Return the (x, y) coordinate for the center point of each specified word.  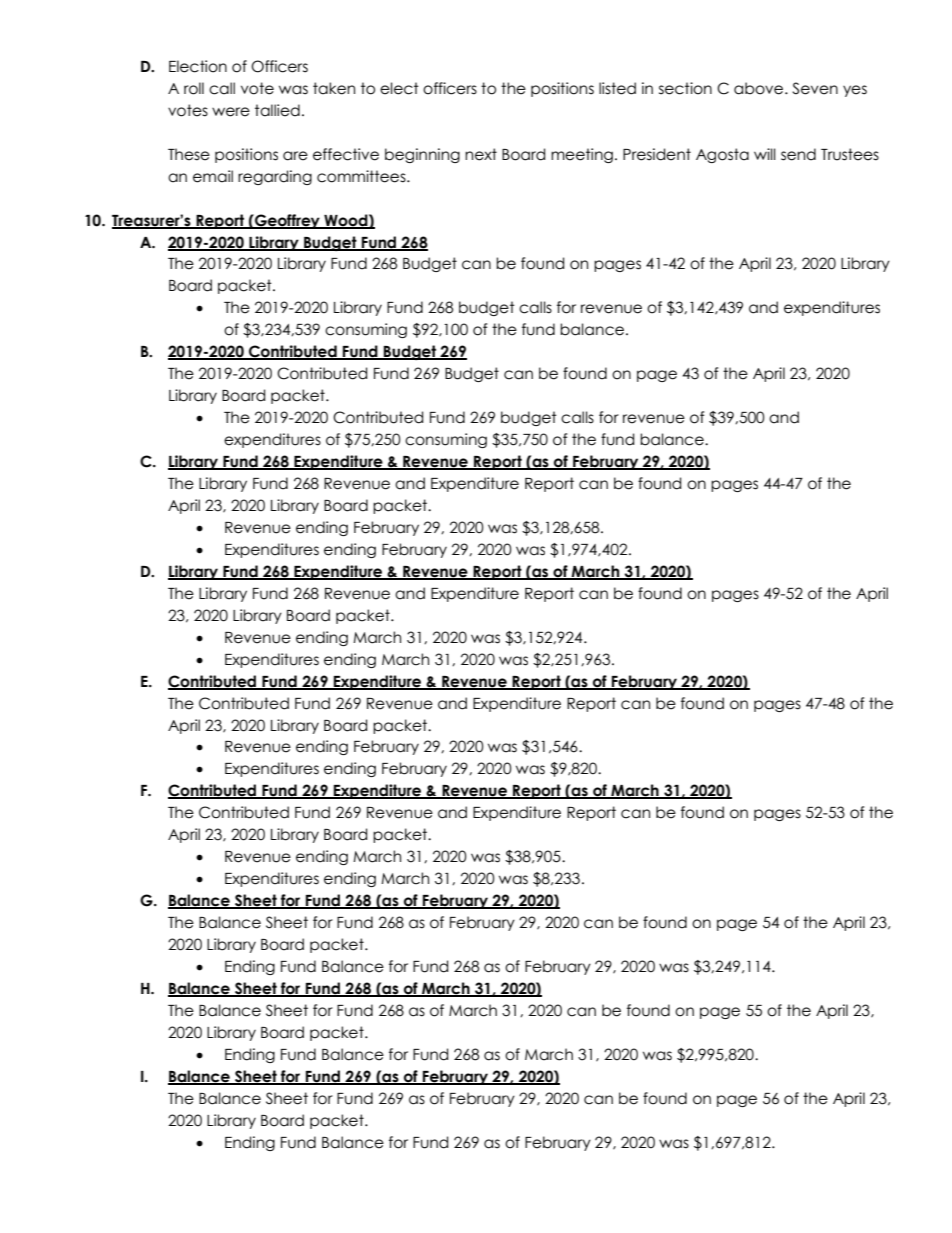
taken (334, 88)
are (295, 156)
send (798, 154)
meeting (582, 155)
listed (617, 88)
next (481, 154)
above (760, 88)
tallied (277, 110)
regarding (275, 177)
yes (855, 91)
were (231, 112)
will (765, 154)
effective (346, 154)
